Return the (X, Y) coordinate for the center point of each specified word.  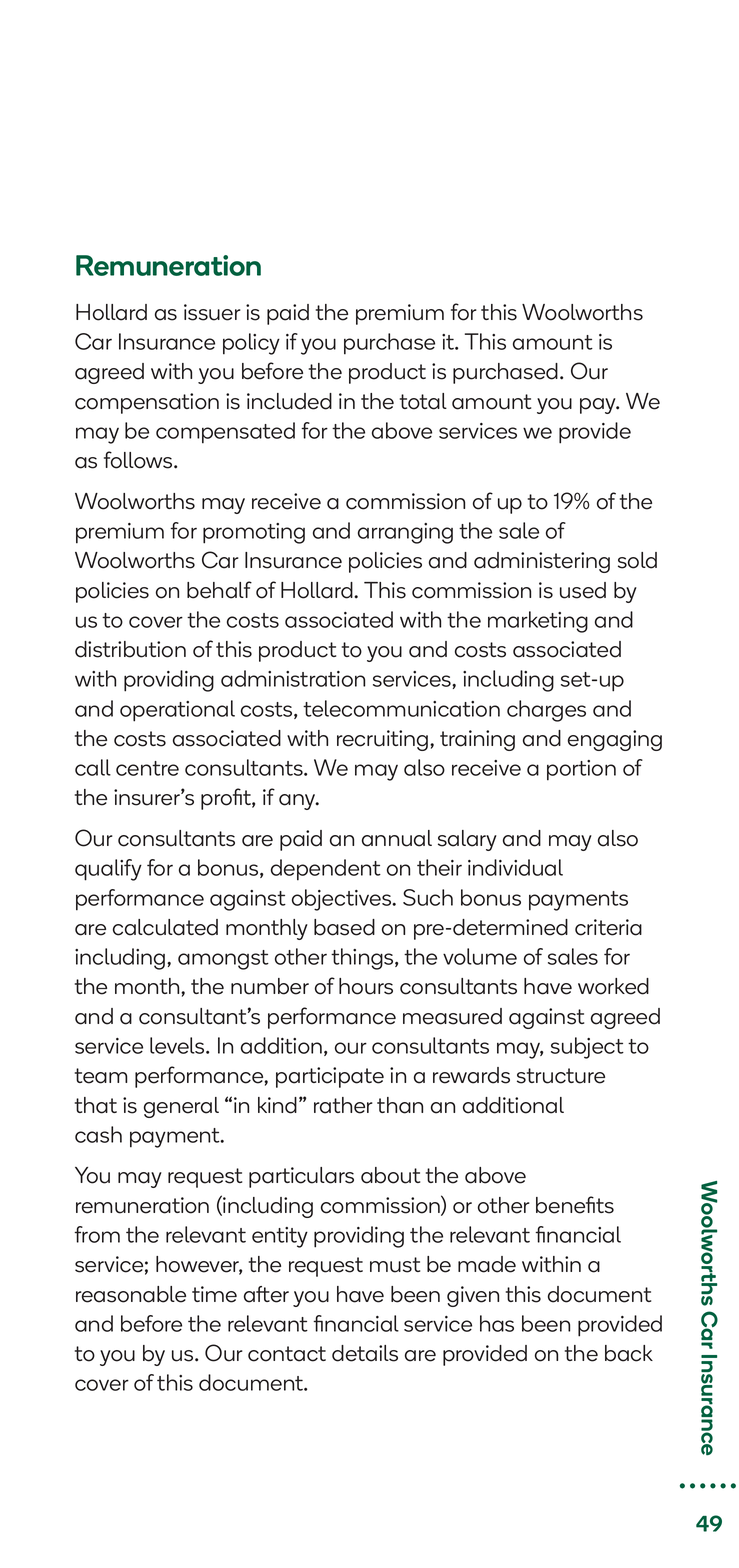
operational (177, 711)
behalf (219, 590)
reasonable (131, 1294)
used (583, 590)
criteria (608, 927)
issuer (212, 312)
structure (561, 1076)
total (423, 401)
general (181, 1107)
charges (546, 711)
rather (343, 1105)
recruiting (384, 740)
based (344, 927)
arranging (405, 533)
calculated (165, 927)
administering (542, 562)
